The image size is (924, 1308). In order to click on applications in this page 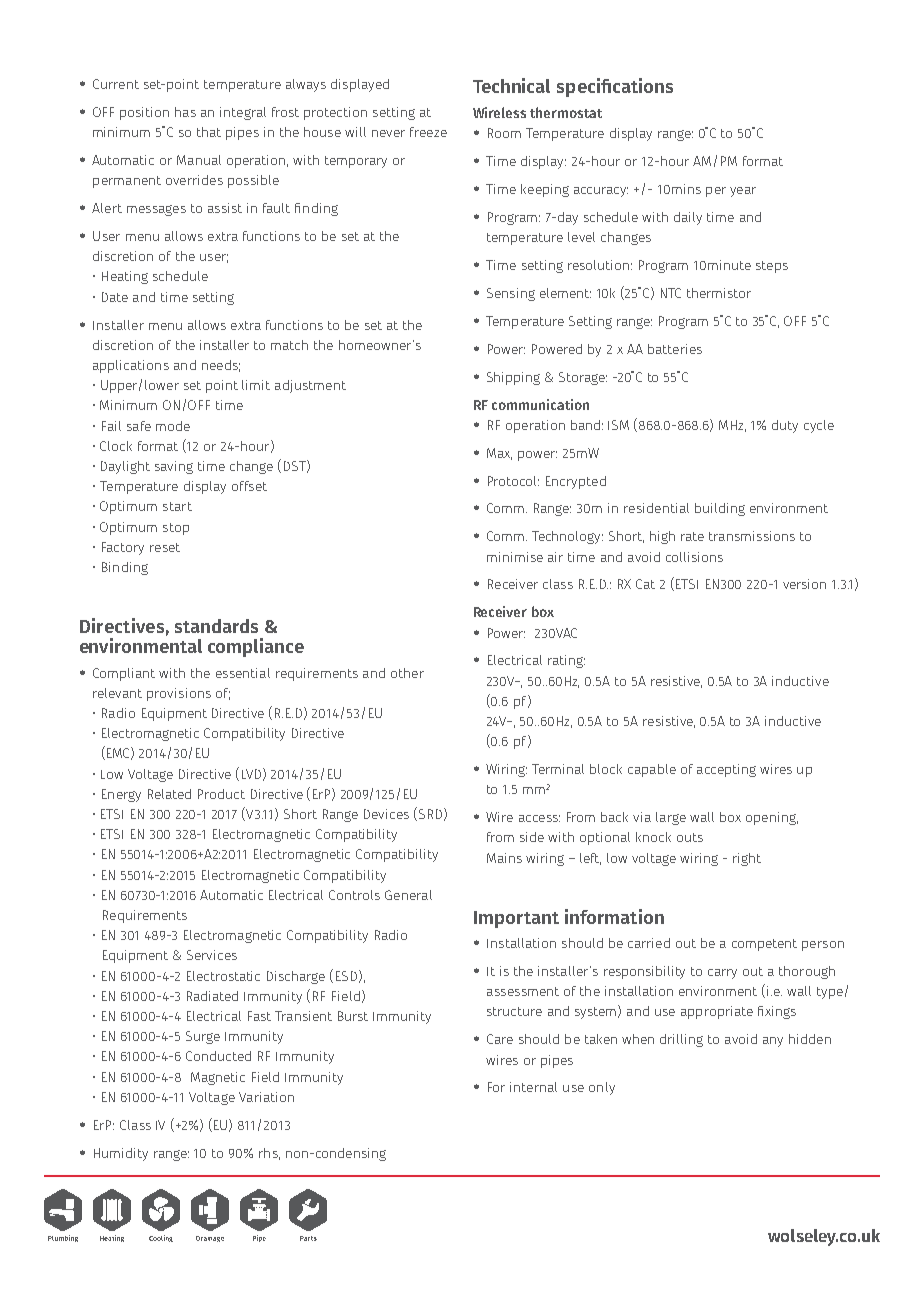, I will do `click(131, 366)`.
